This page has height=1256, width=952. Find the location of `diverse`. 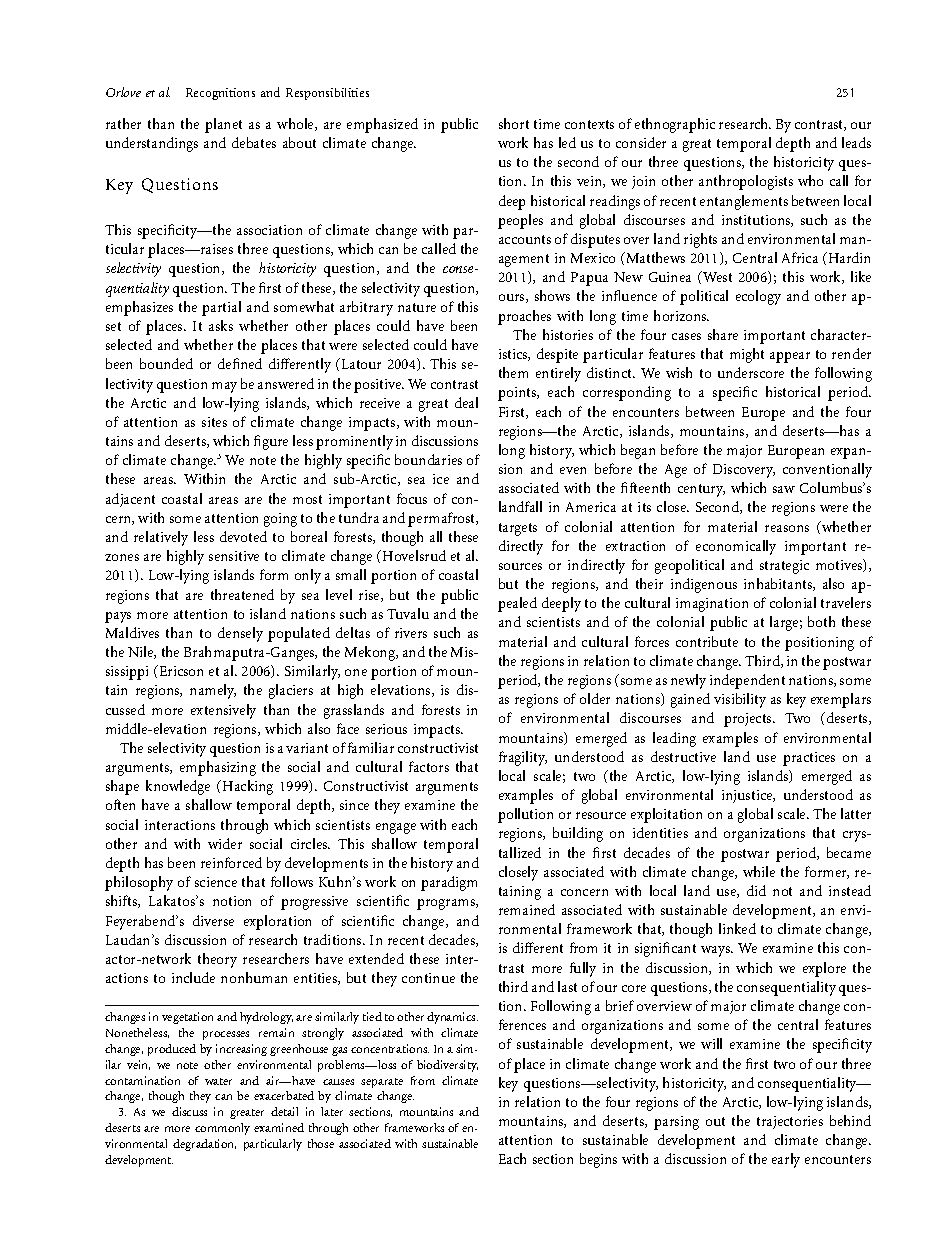

diverse is located at coordinates (213, 920).
